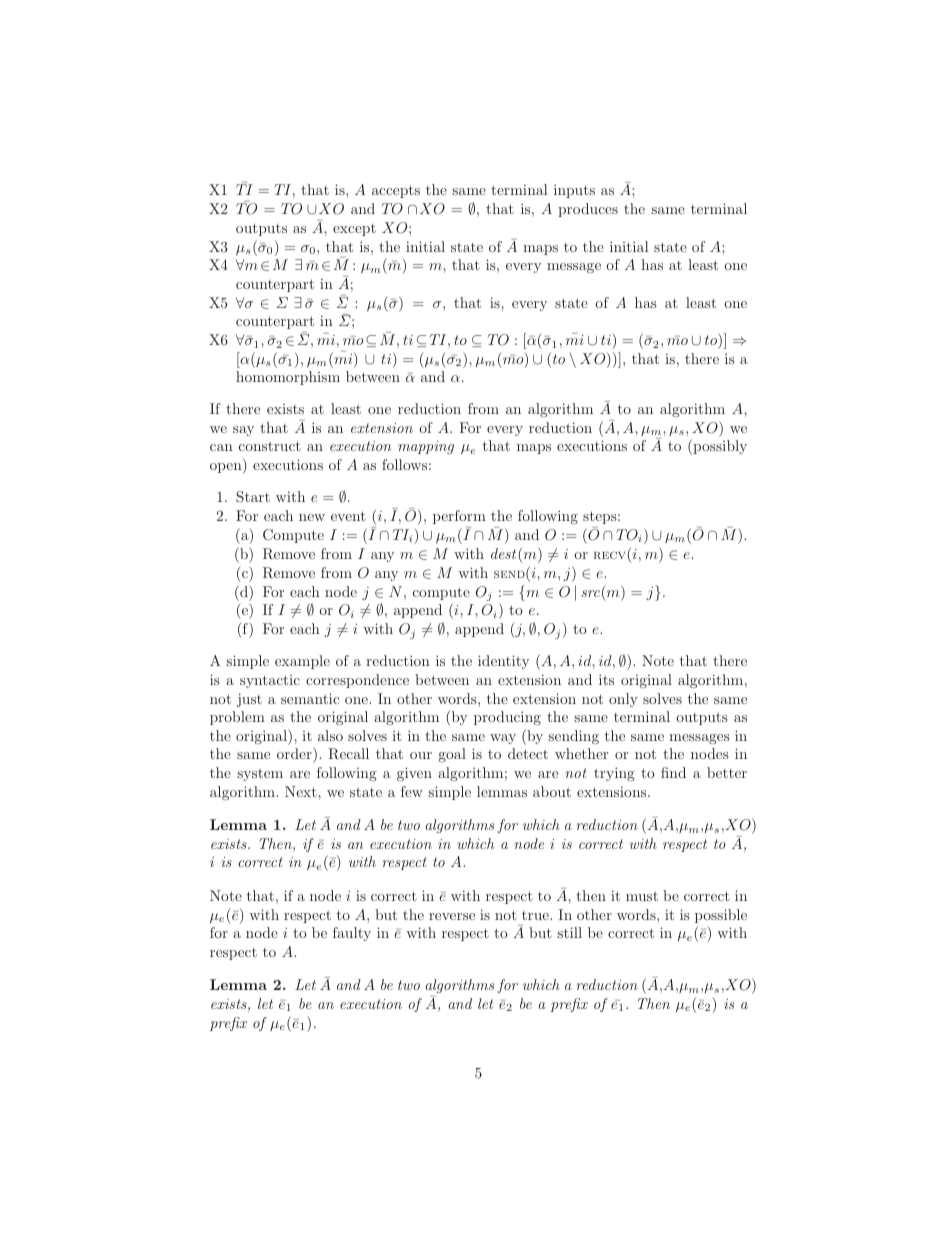 This page has height=1233, width=952. I want to click on only, so click(623, 700).
